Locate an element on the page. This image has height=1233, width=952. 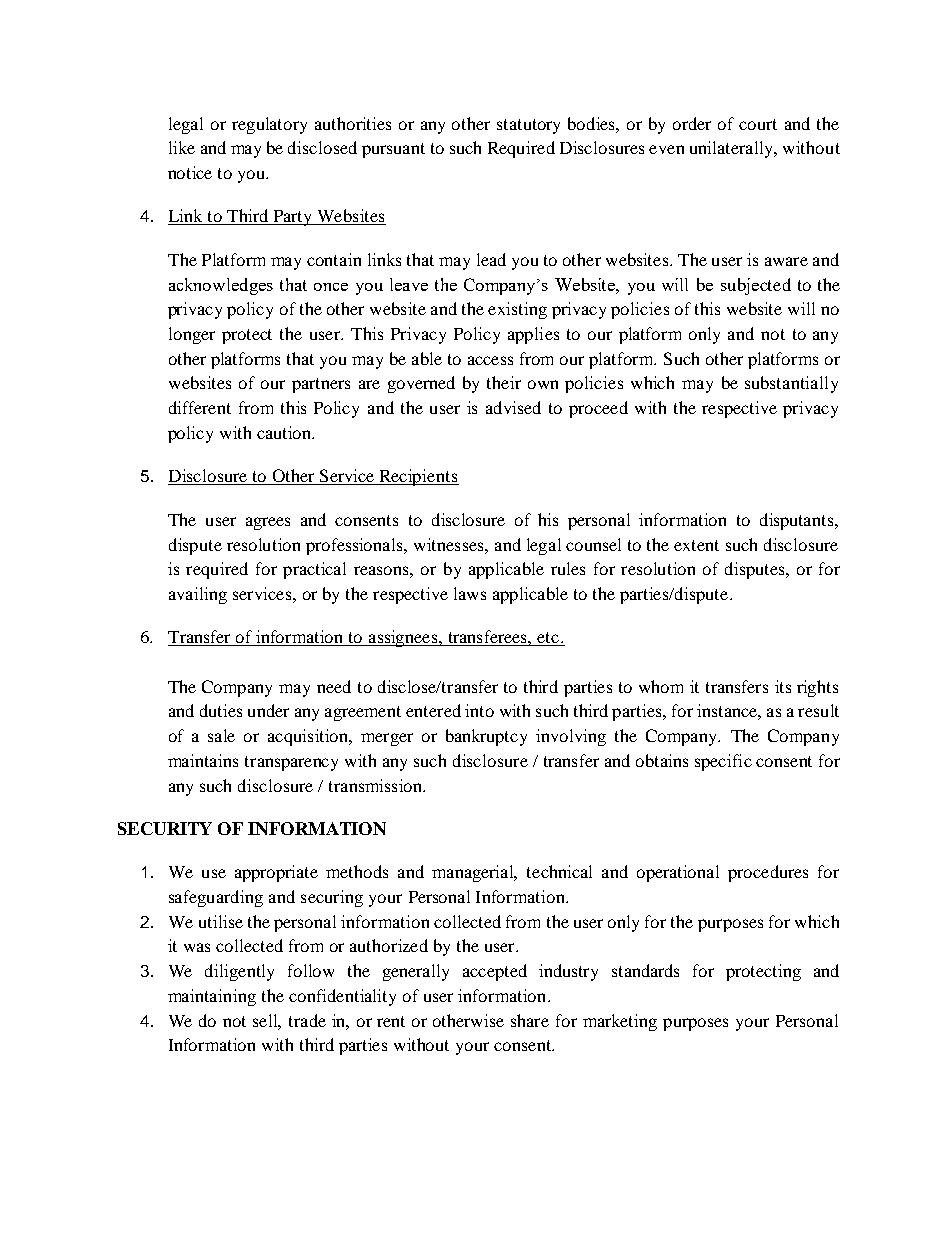
statutory is located at coordinates (528, 126).
